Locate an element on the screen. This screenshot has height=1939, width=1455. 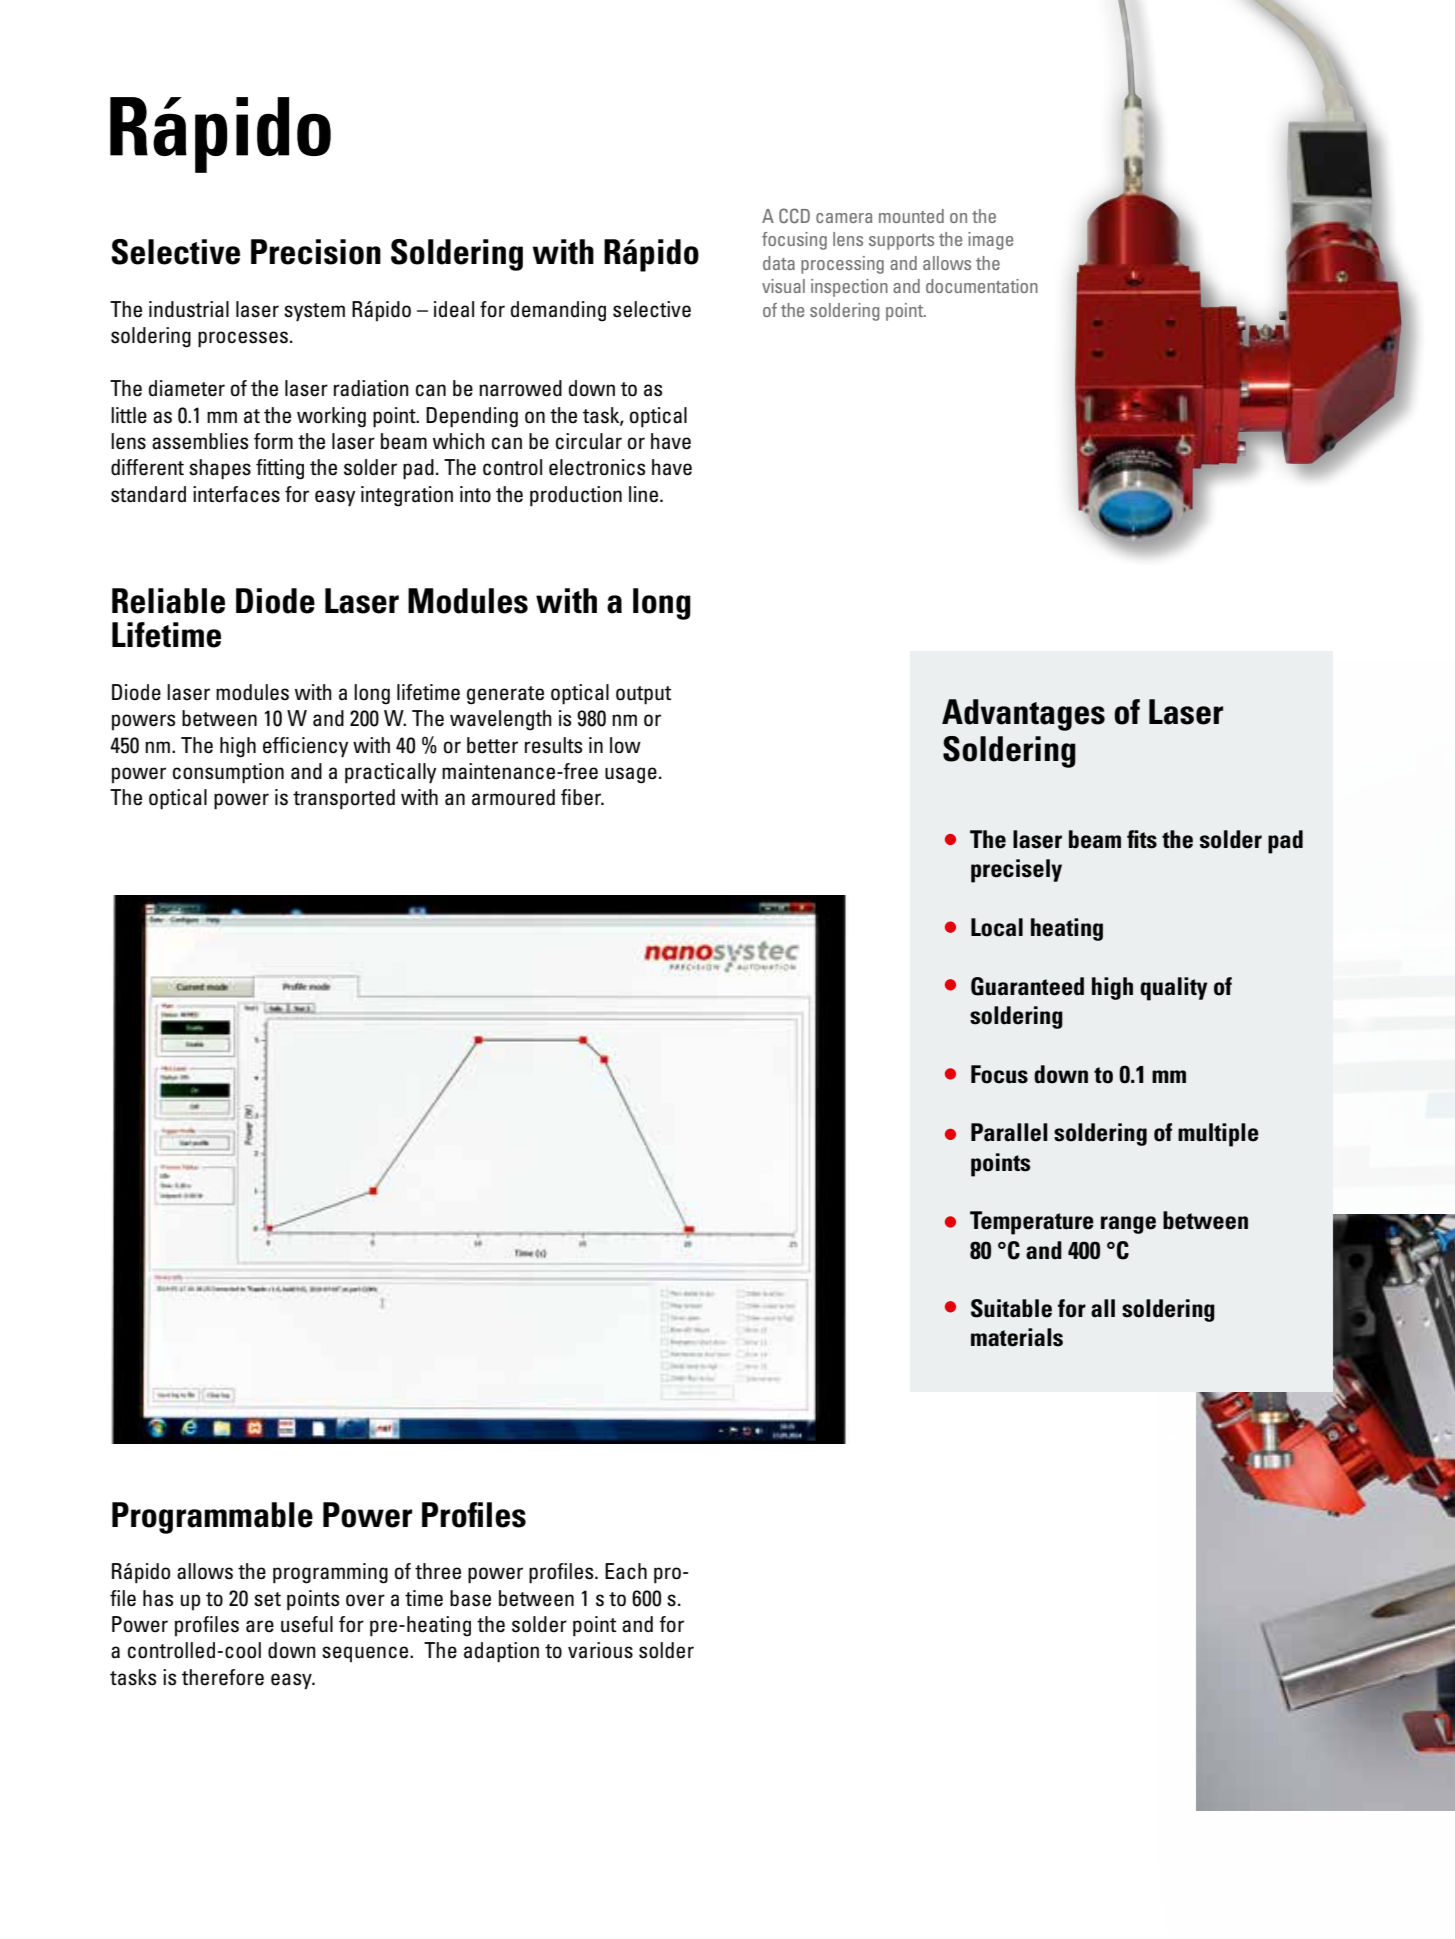
Guaranteed is located at coordinates (1027, 986).
